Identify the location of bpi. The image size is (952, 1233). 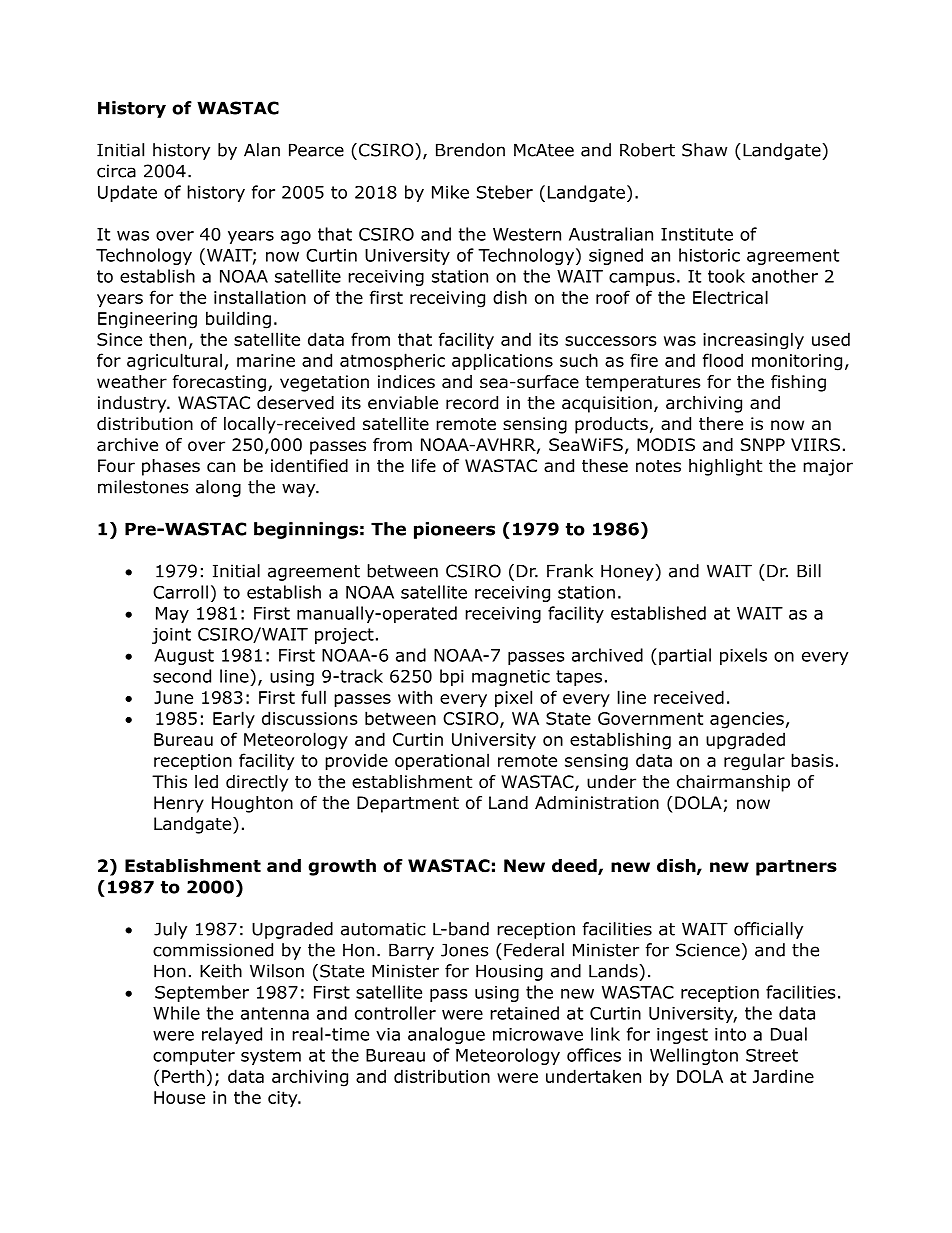
(452, 677).
